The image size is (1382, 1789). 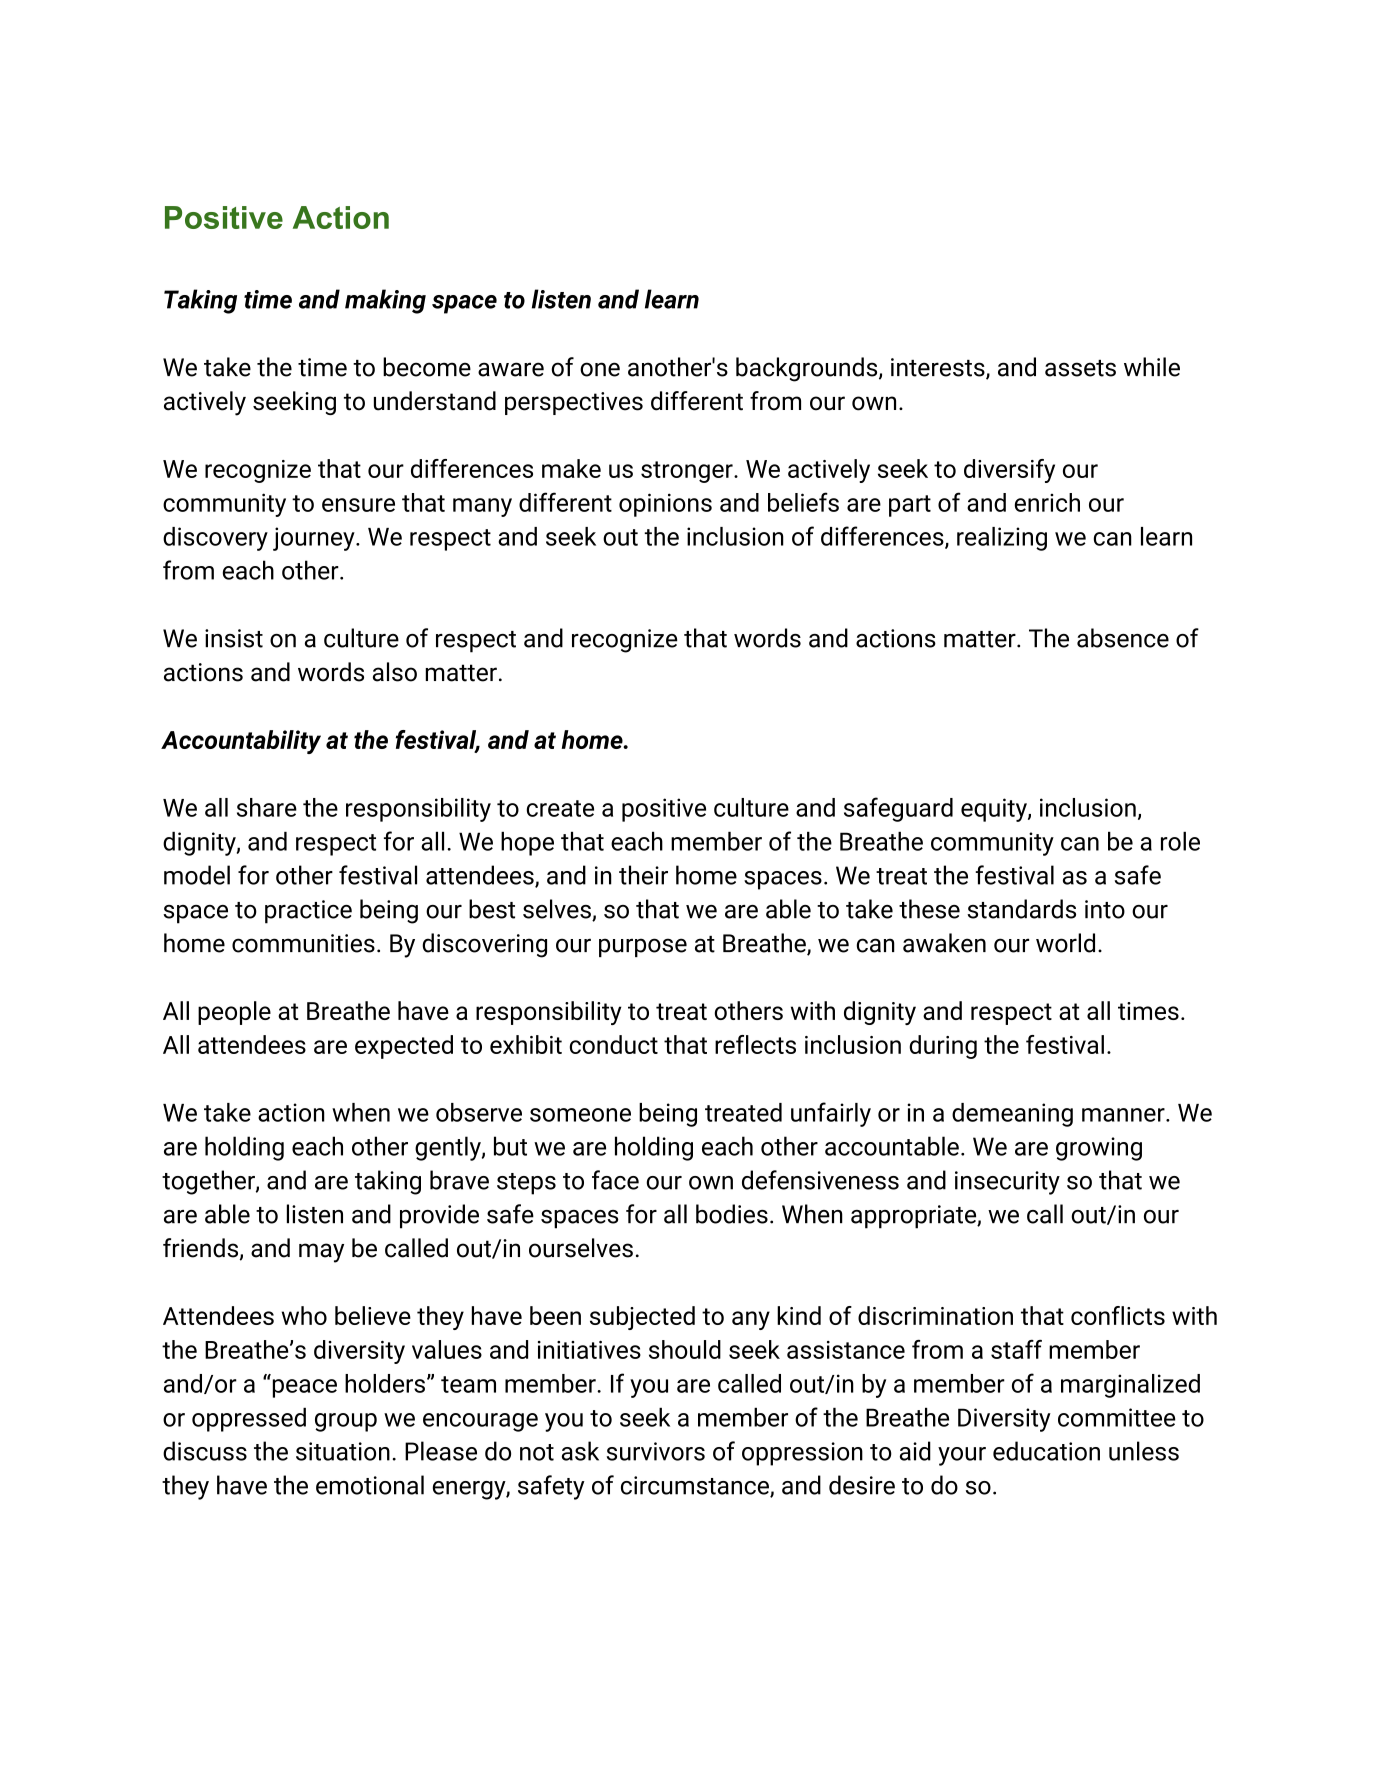 What do you see at coordinates (343, 1451) in the page?
I see `situation` at bounding box center [343, 1451].
